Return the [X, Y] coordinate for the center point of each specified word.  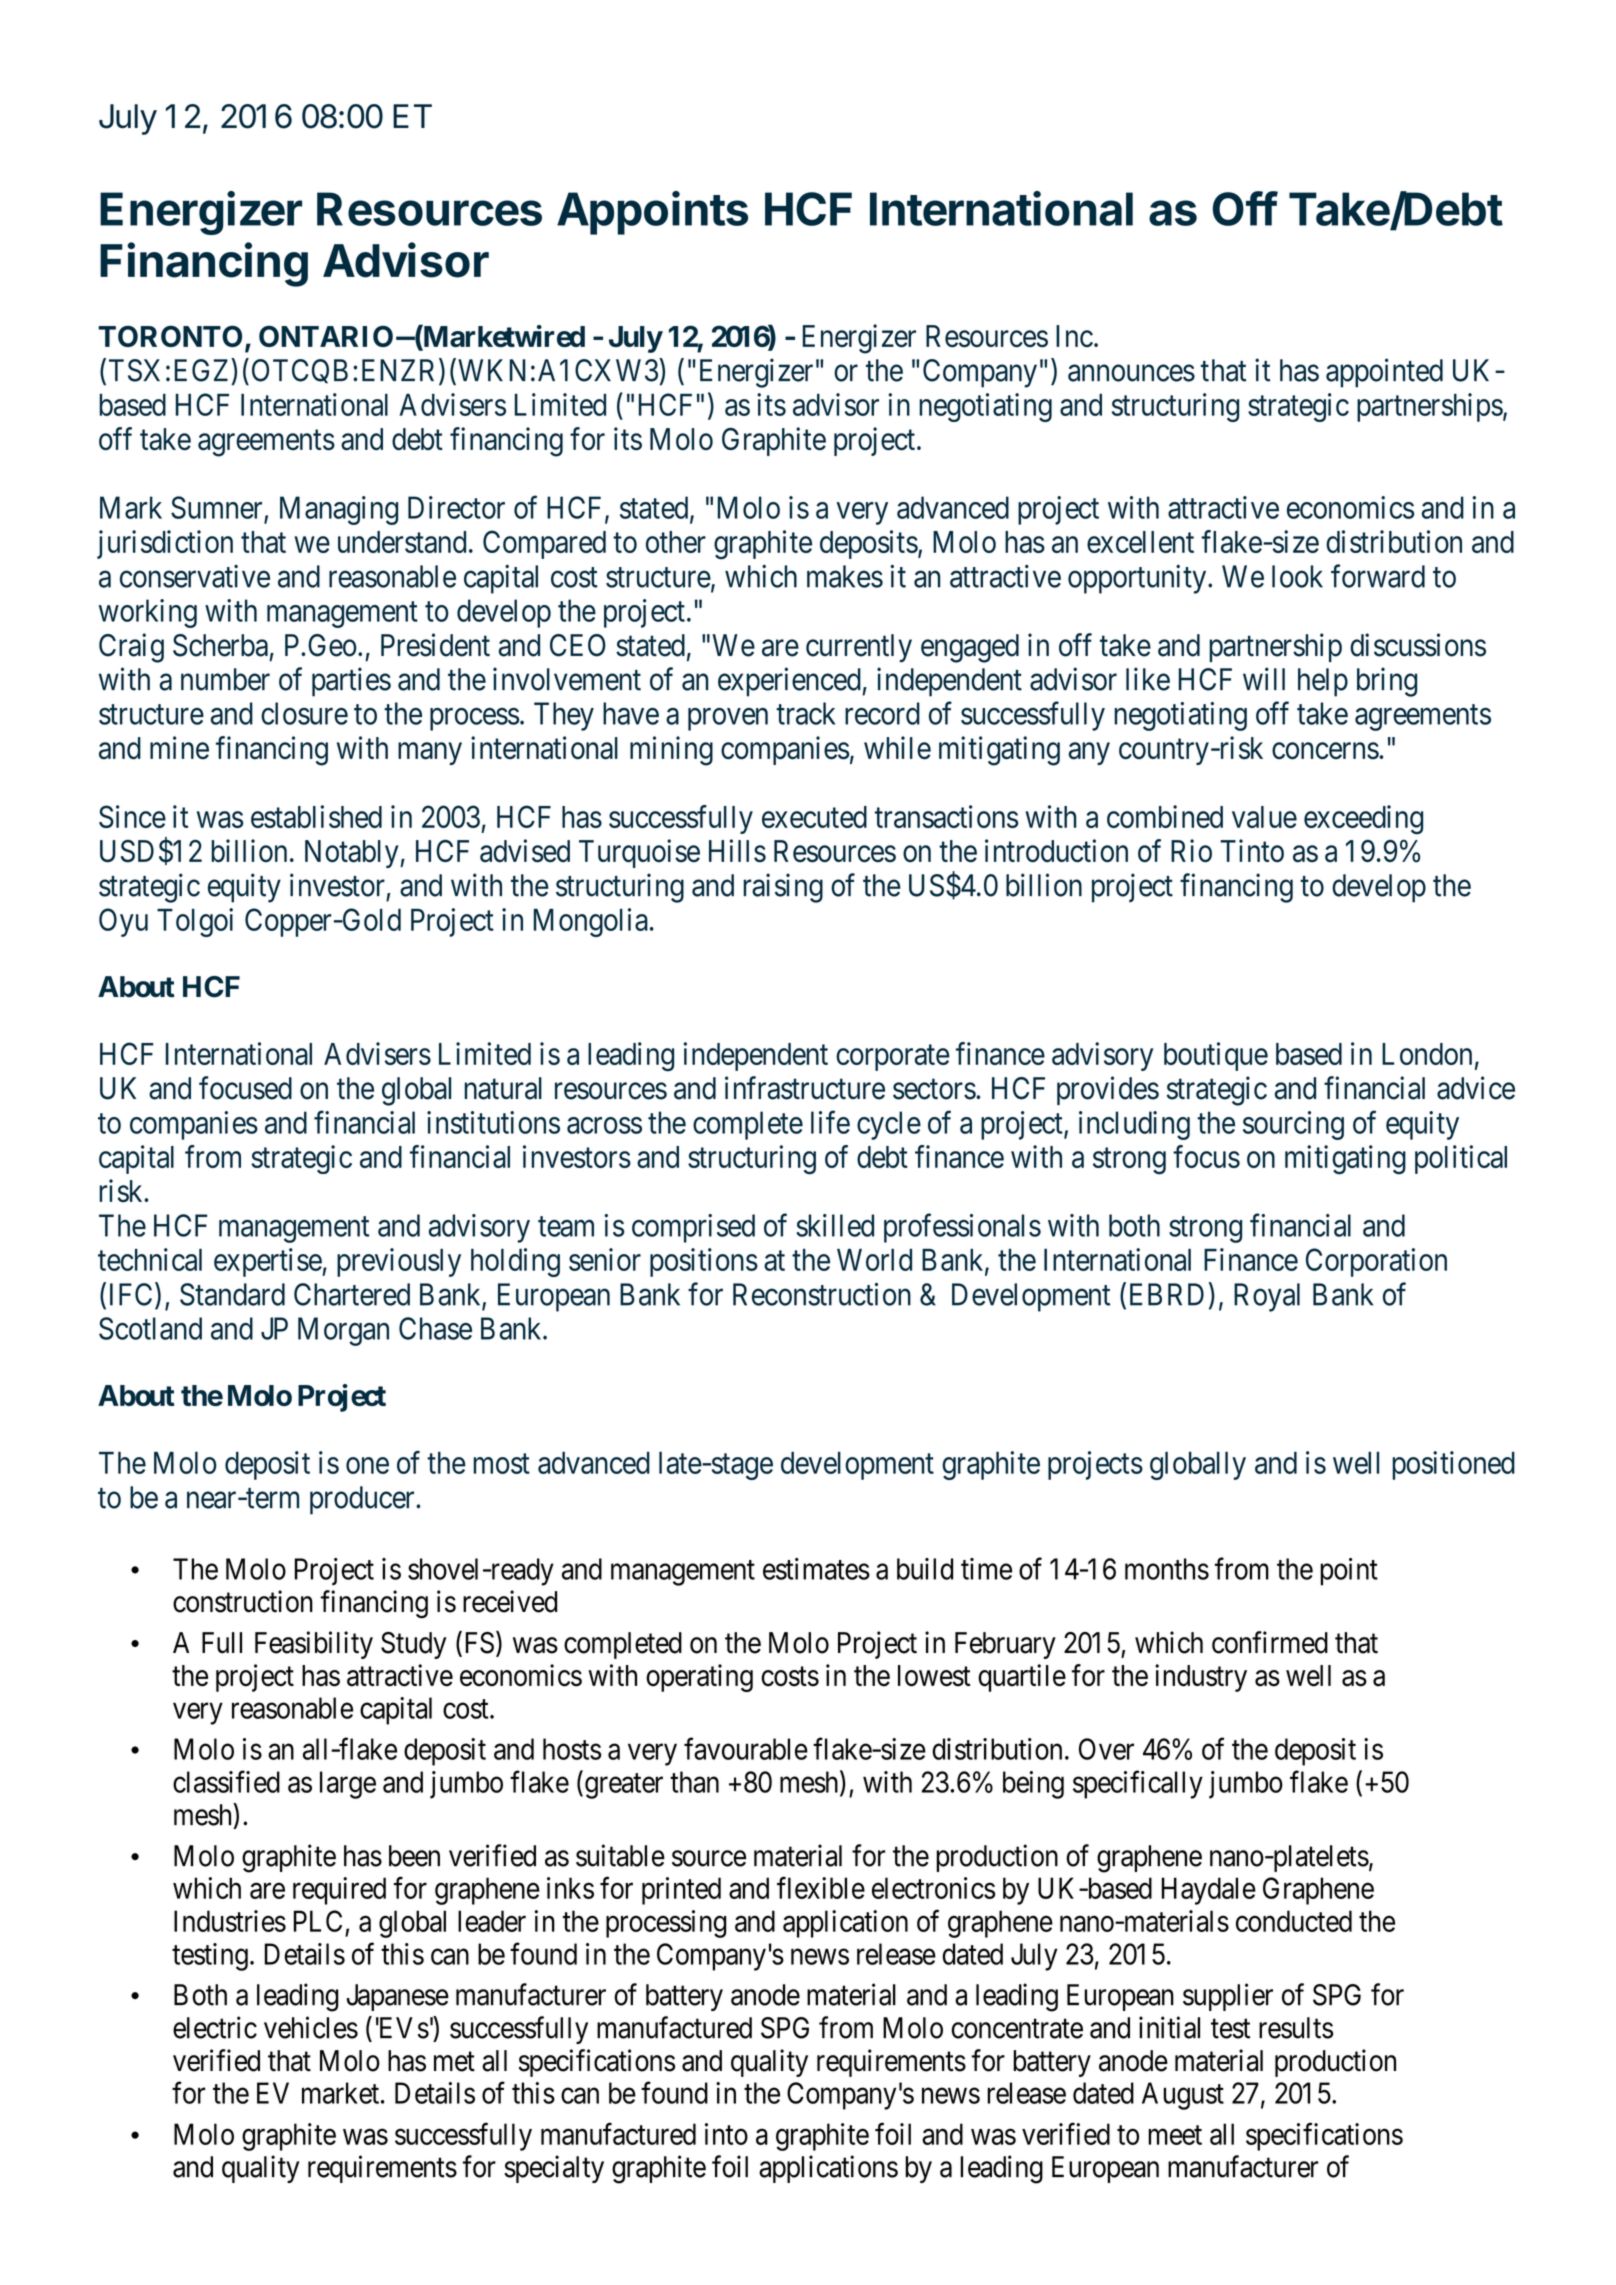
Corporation [1376, 1262]
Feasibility [314, 1645]
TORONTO [170, 336]
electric [215, 2027]
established [316, 816]
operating [699, 1678]
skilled [835, 1225]
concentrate [1017, 2029]
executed [814, 817]
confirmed [1270, 1642]
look [1297, 576]
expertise [268, 1262]
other [676, 542]
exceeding [1363, 820]
